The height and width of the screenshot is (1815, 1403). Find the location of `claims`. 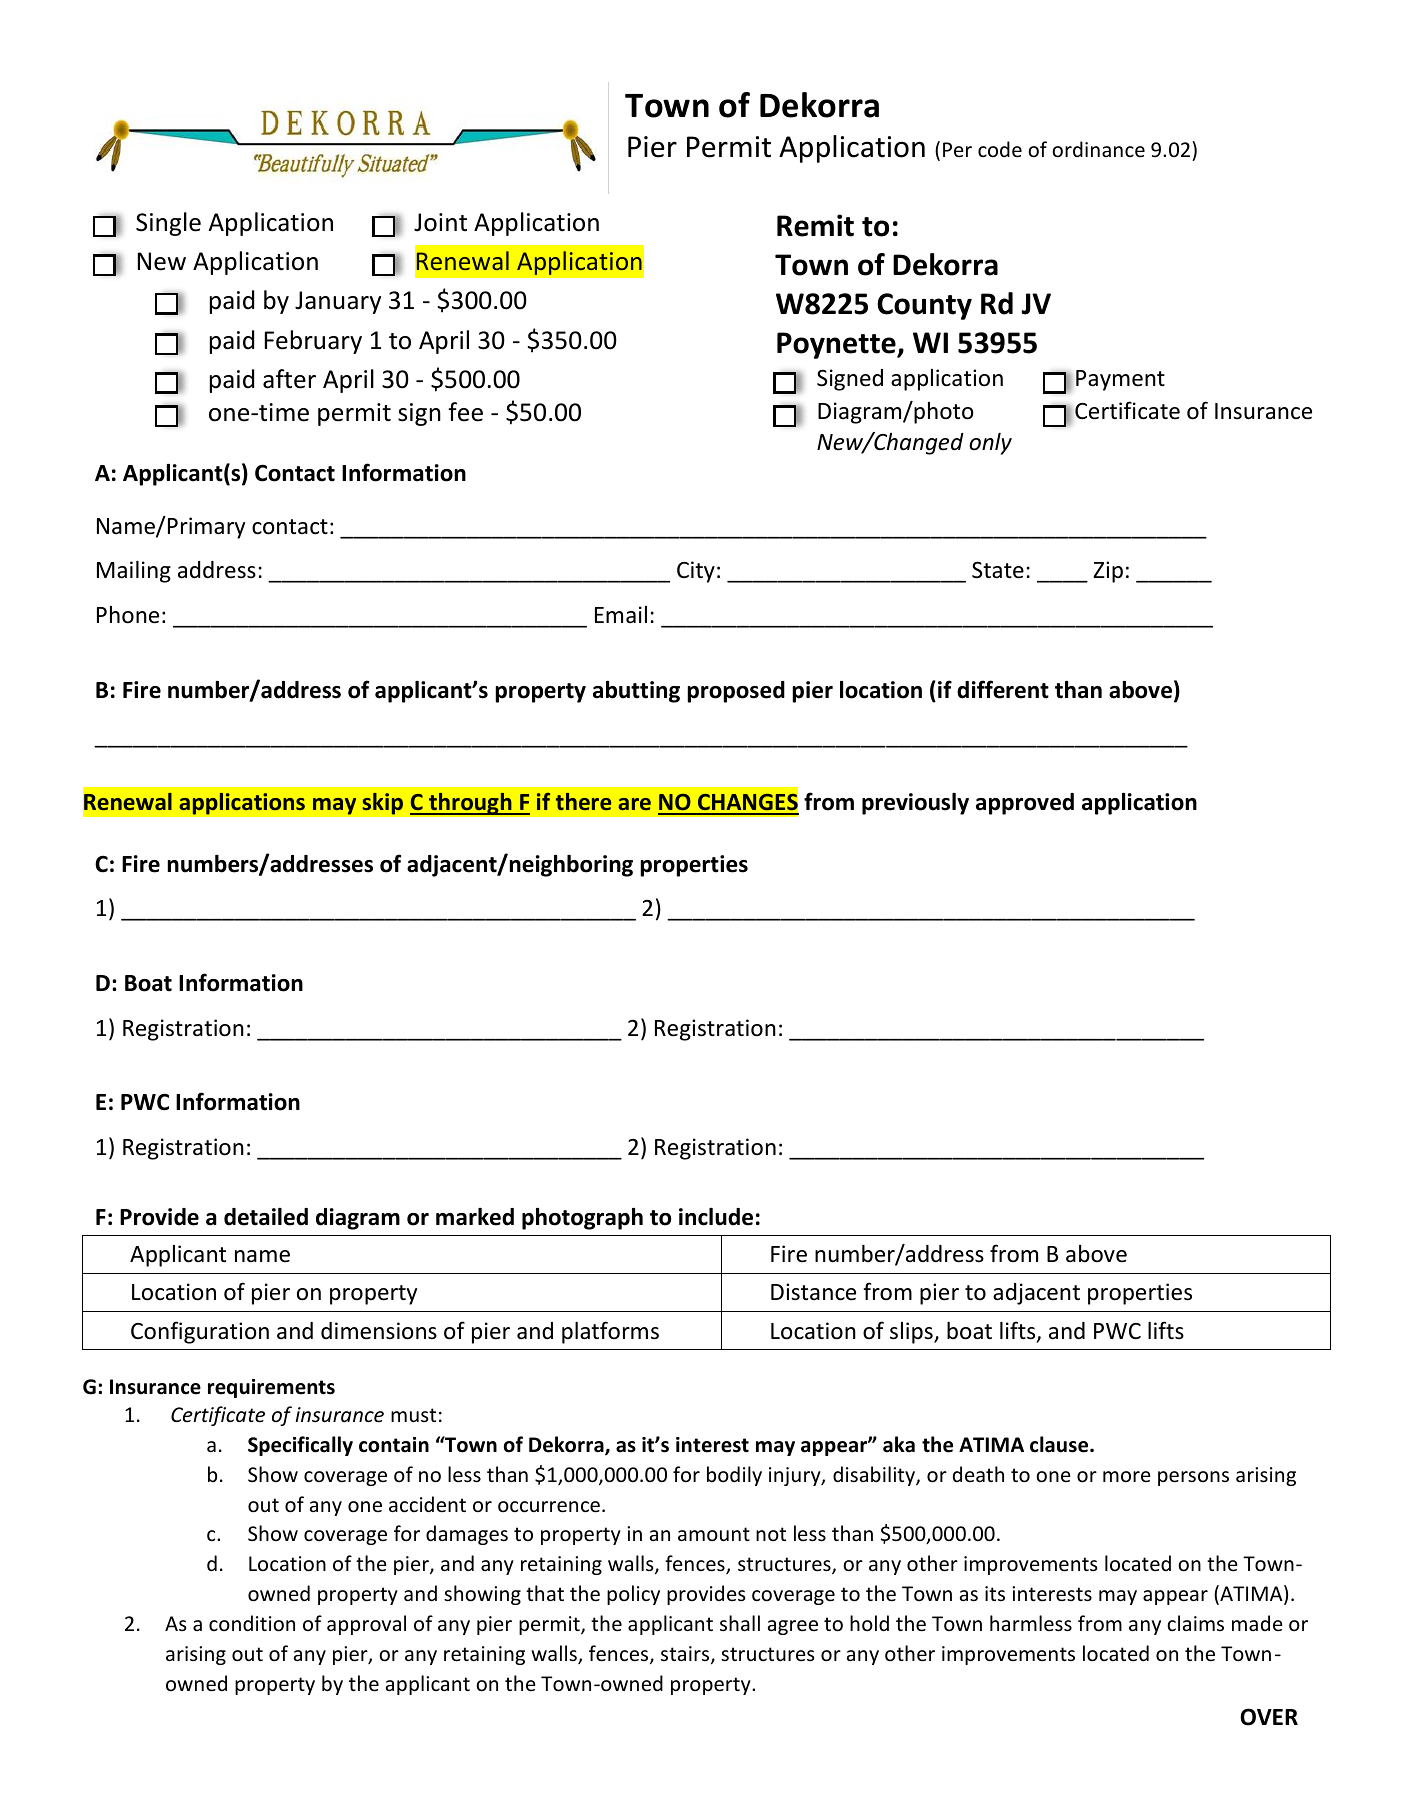

claims is located at coordinates (1195, 1623).
